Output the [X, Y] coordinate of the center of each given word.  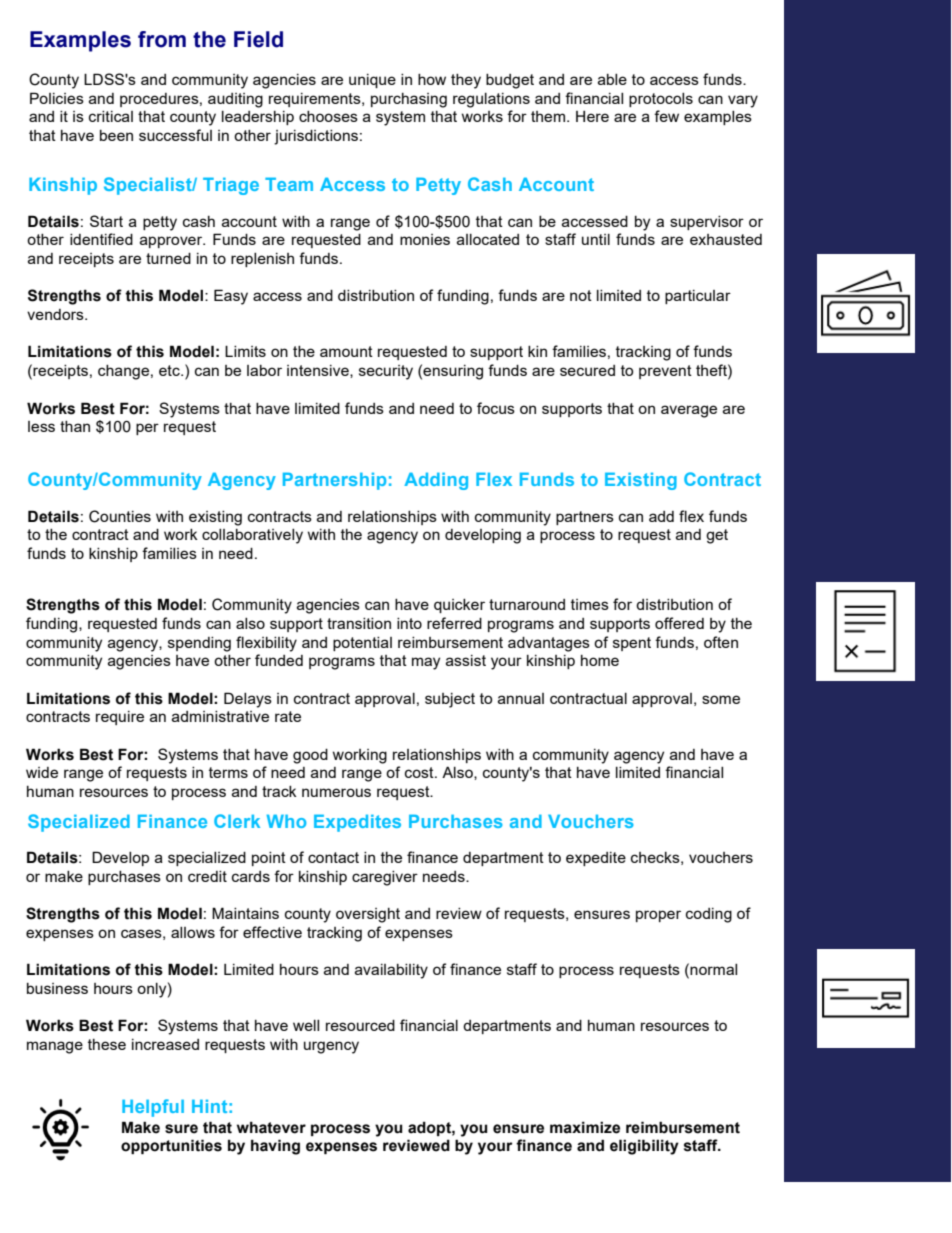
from [162, 39]
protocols [661, 100]
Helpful [153, 1108]
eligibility [644, 1147]
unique [372, 81]
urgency [331, 1047]
